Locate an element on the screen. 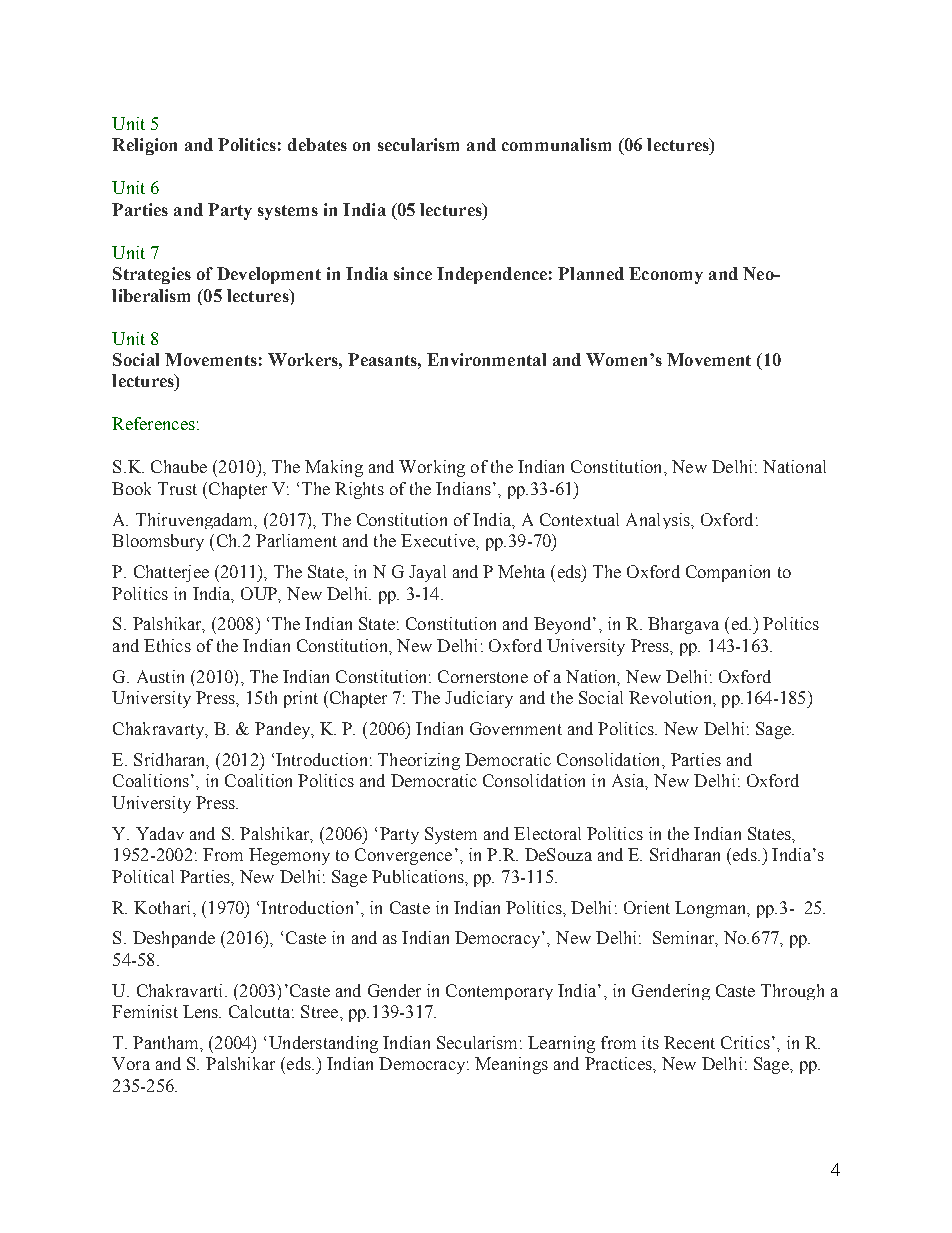 Image resolution: width=952 pixels, height=1233 pixels. Recent is located at coordinates (689, 1042).
